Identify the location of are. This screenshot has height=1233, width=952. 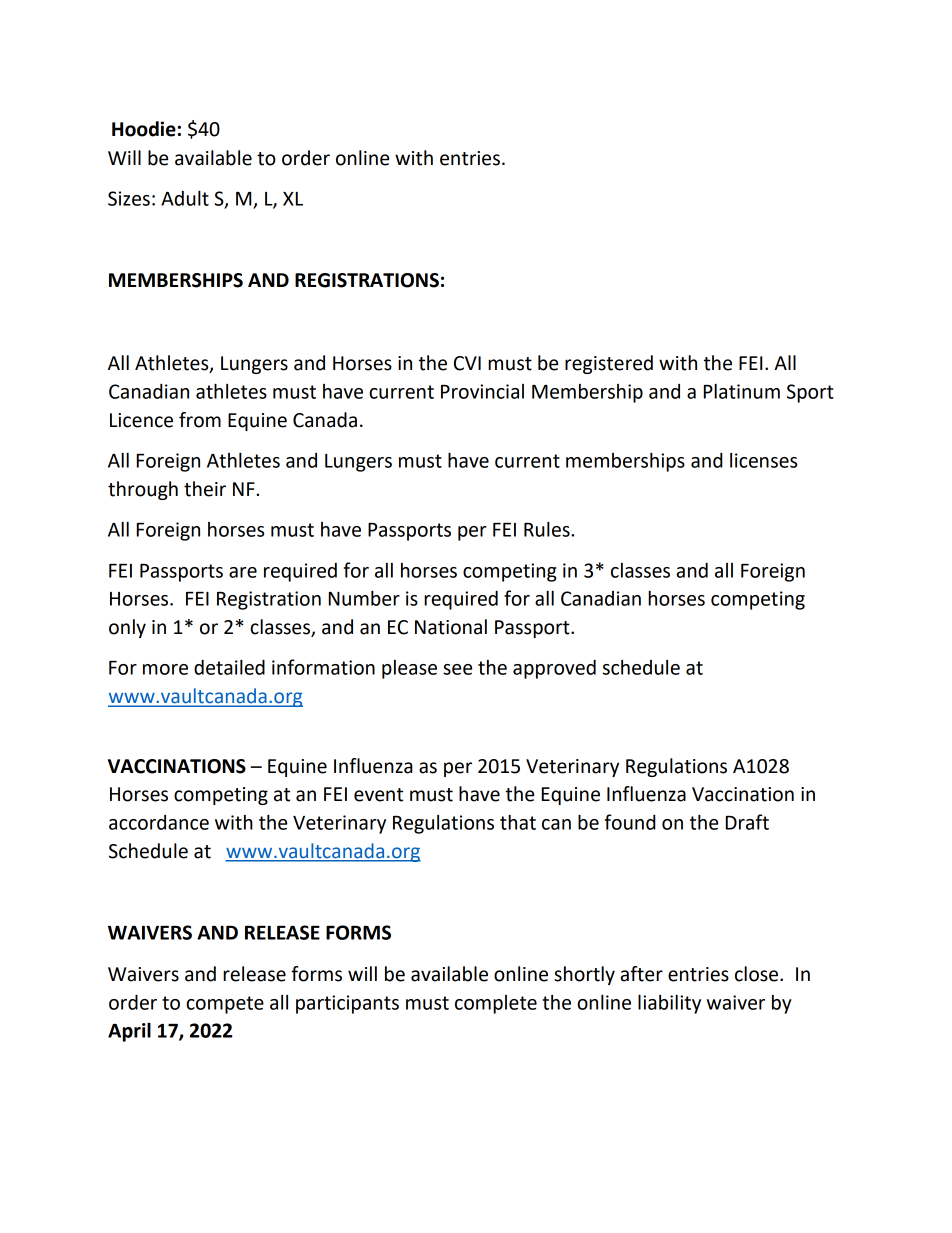
(243, 572).
